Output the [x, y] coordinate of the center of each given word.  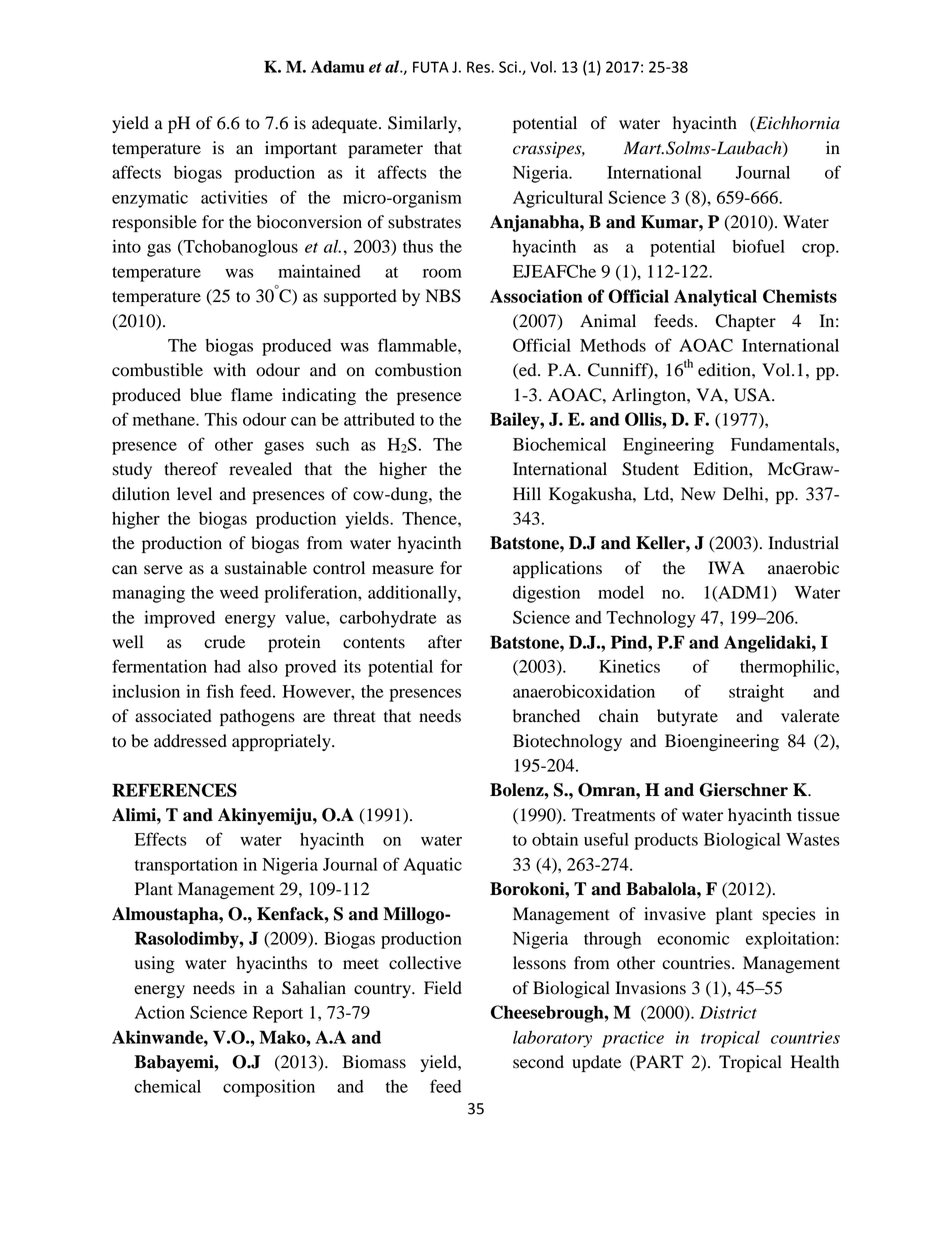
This [220, 419]
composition [269, 1088]
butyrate [687, 717]
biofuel [758, 246]
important [301, 149]
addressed [190, 741]
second [538, 1062]
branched [546, 716]
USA [753, 395]
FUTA [431, 67]
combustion [418, 370]
